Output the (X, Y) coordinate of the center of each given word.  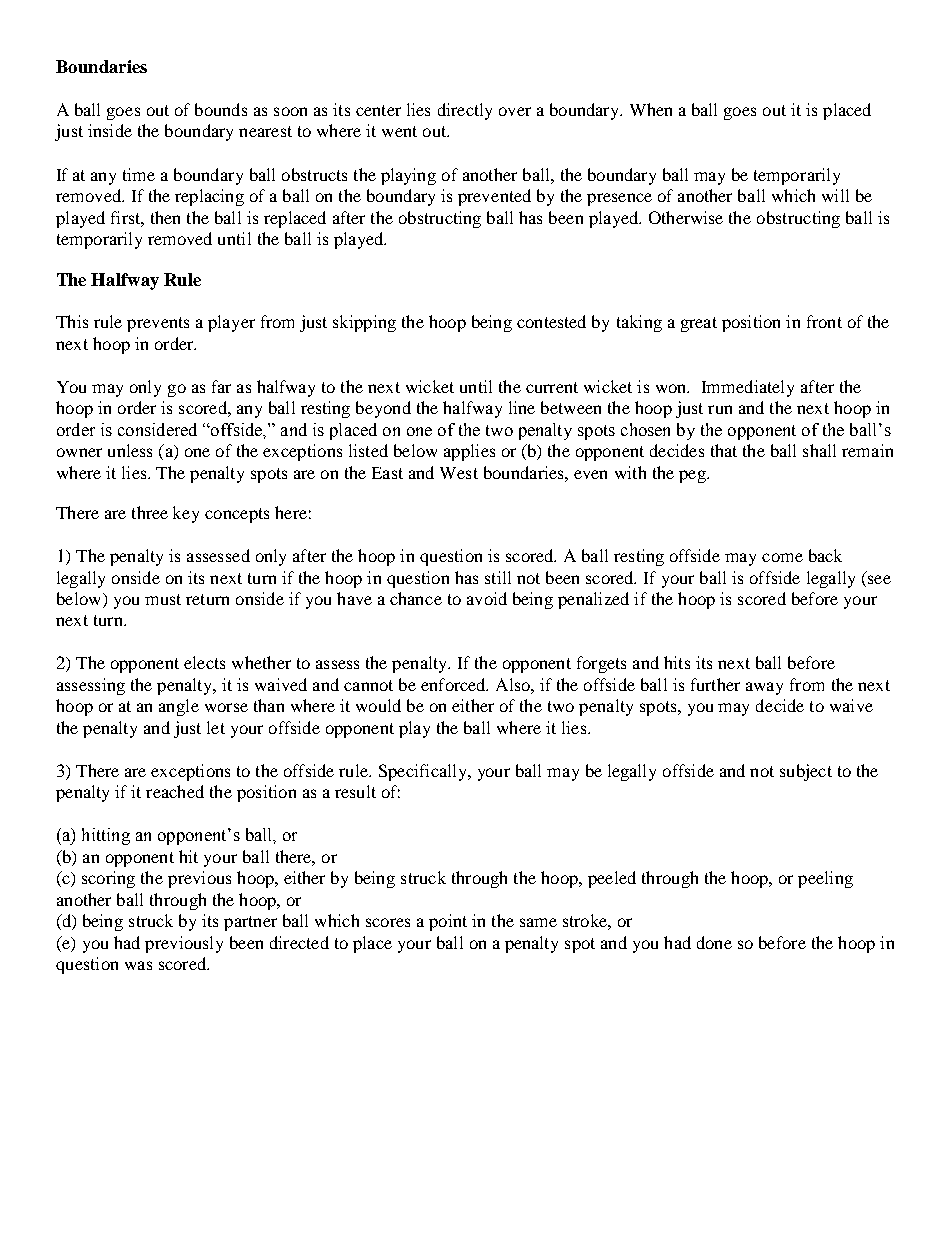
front (824, 321)
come (782, 557)
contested (551, 321)
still (498, 577)
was (138, 965)
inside (110, 130)
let (216, 727)
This (72, 321)
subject (806, 772)
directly (465, 111)
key (186, 514)
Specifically (424, 772)
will (835, 195)
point (448, 922)
